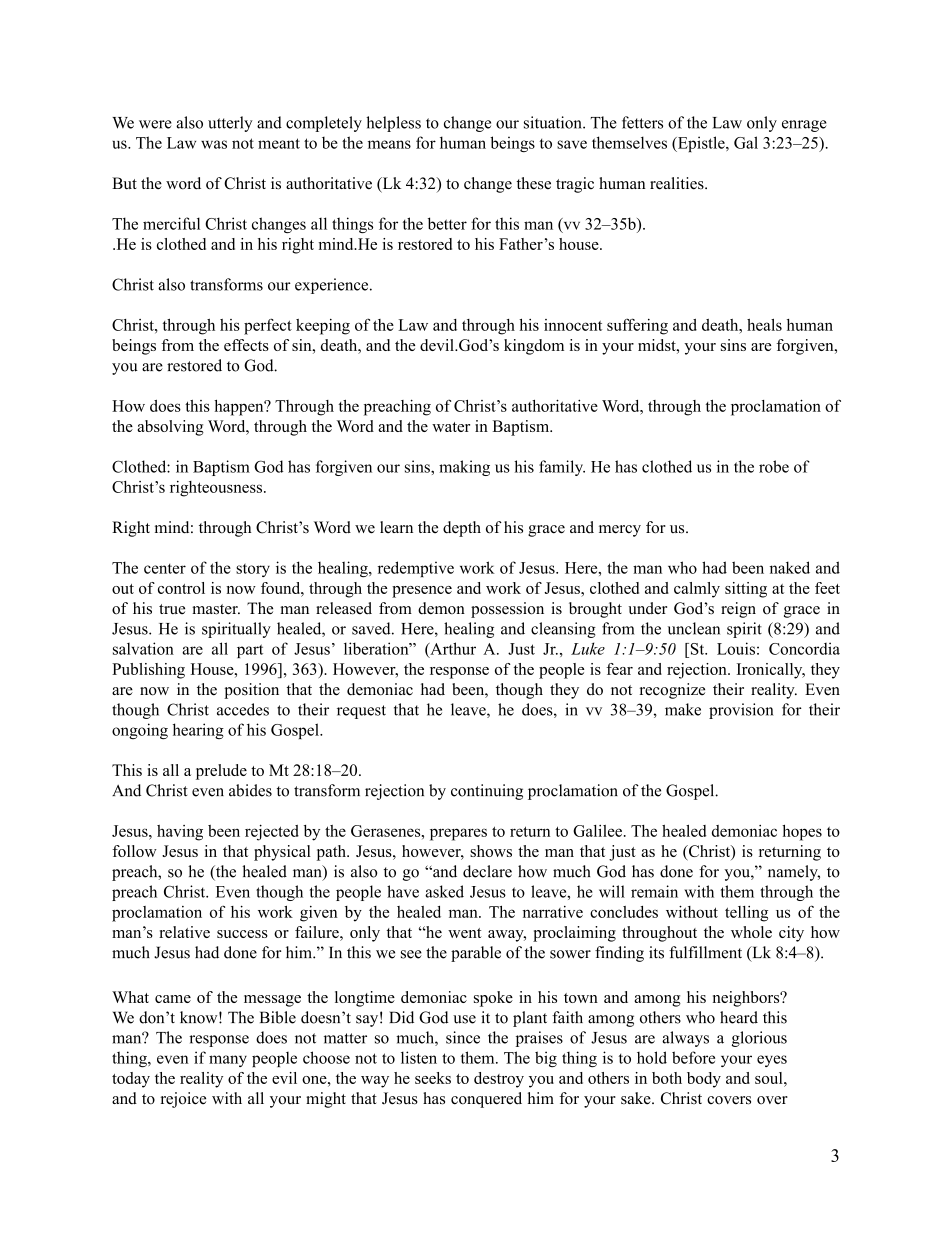  Describe the element at coordinates (499, 1080) in the screenshot. I see `destroy` at that location.
